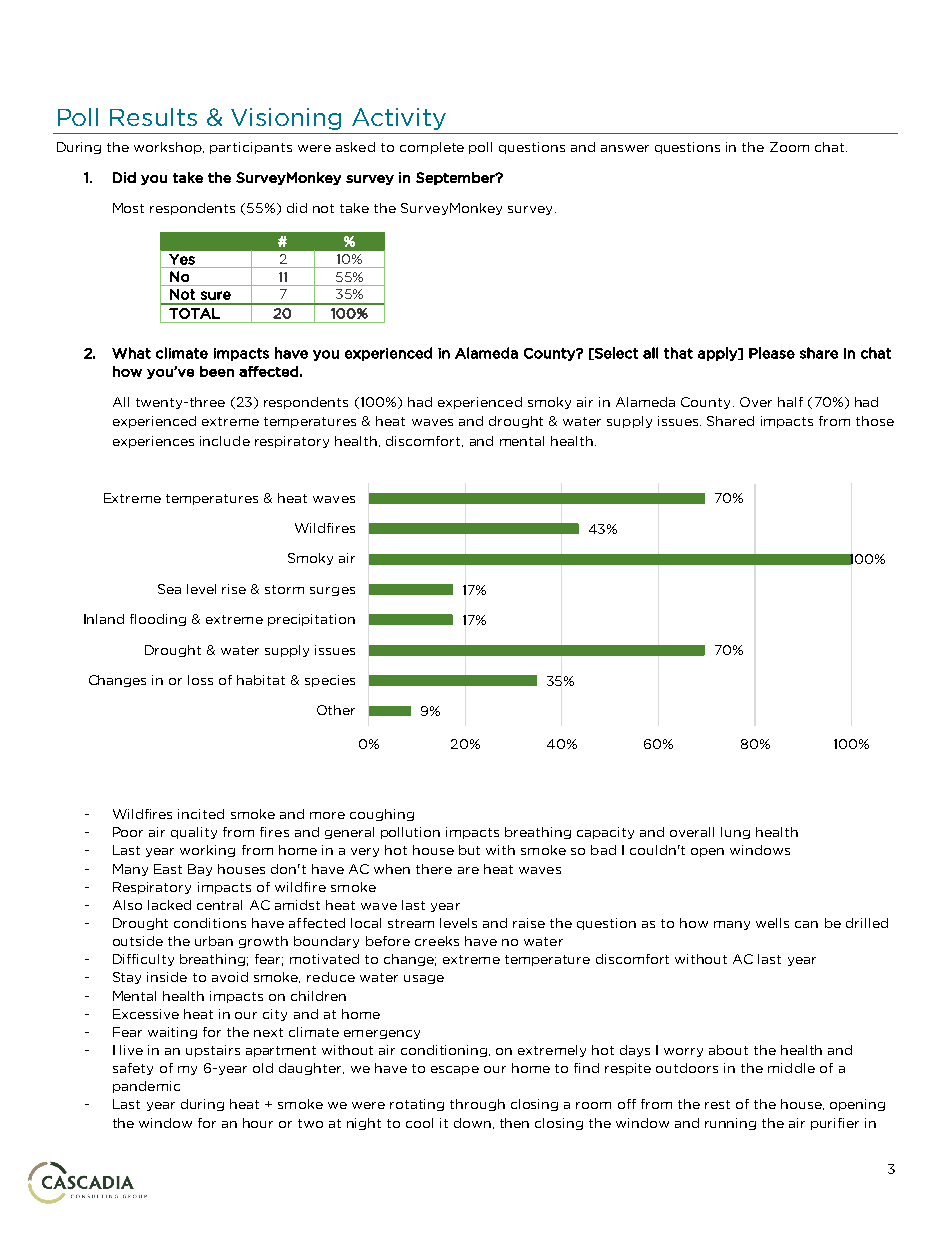 This document has width=952, height=1233. What do you see at coordinates (875, 421) in the document?
I see `those` at bounding box center [875, 421].
